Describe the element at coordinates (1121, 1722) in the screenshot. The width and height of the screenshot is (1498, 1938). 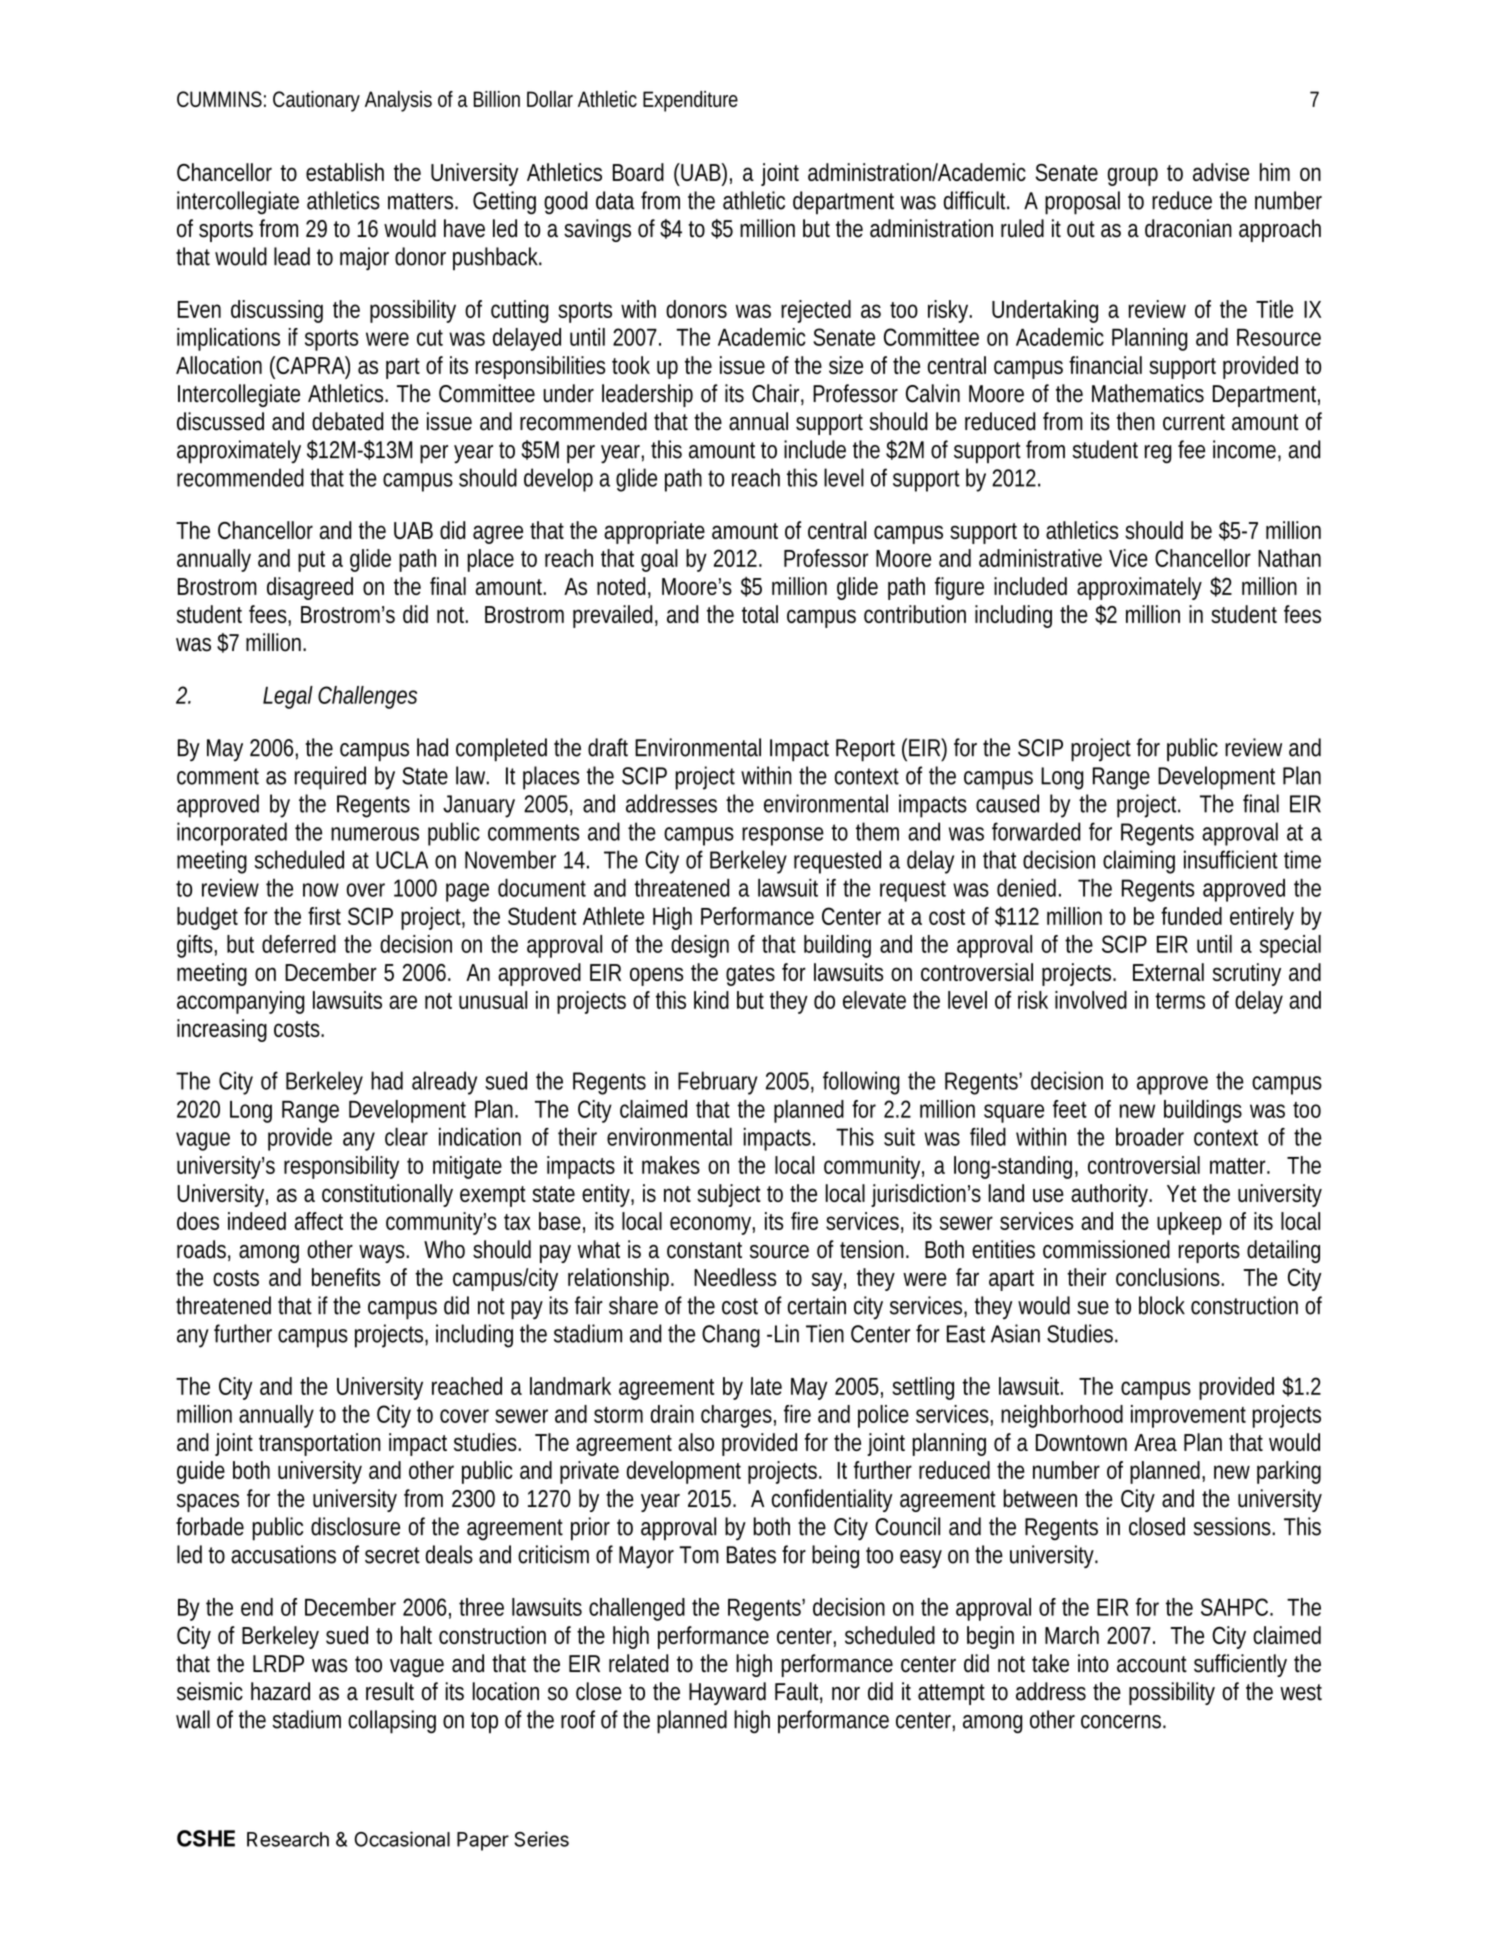
I see `concerns` at that location.
